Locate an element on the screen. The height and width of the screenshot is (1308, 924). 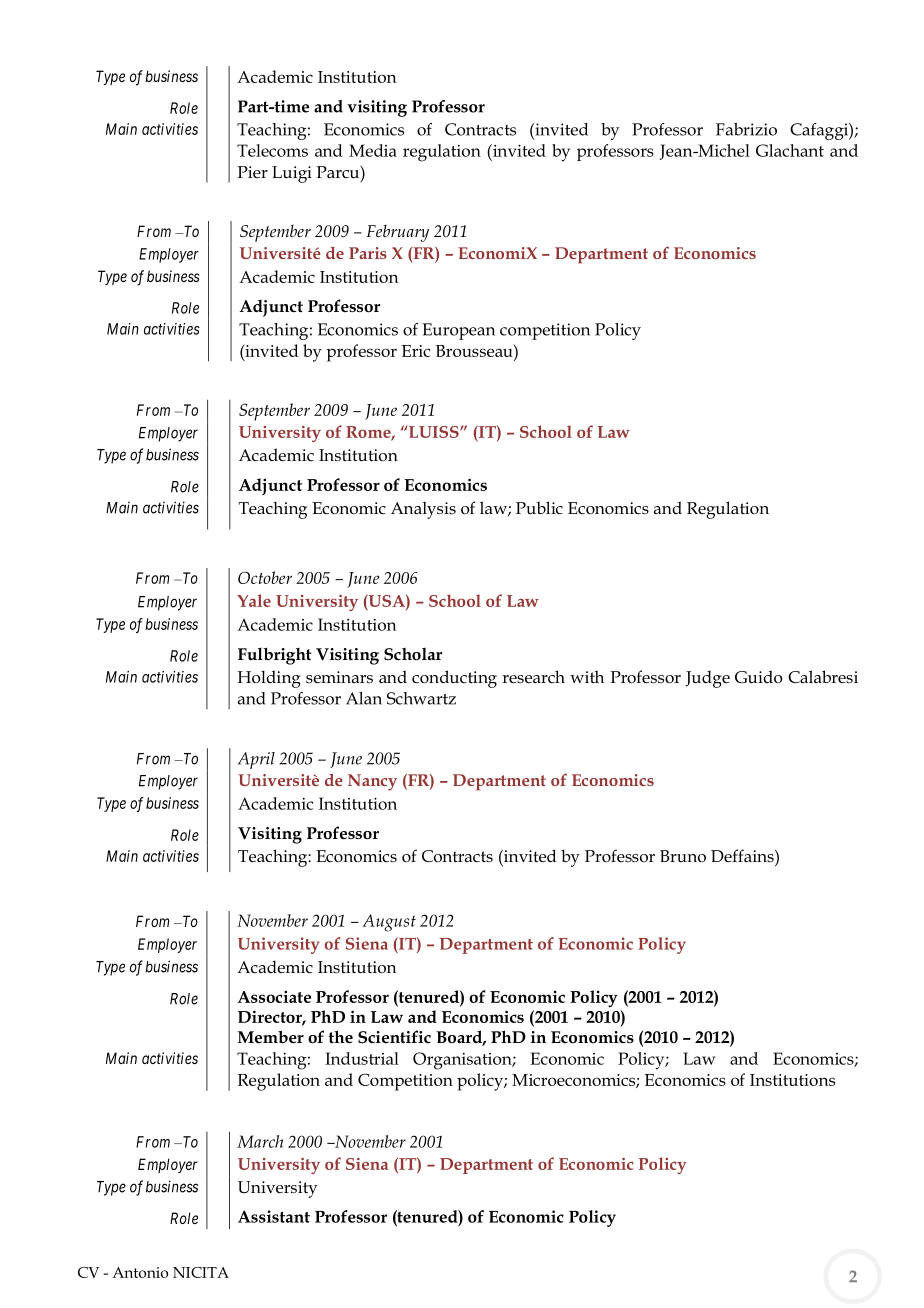
Guido is located at coordinates (759, 677).
